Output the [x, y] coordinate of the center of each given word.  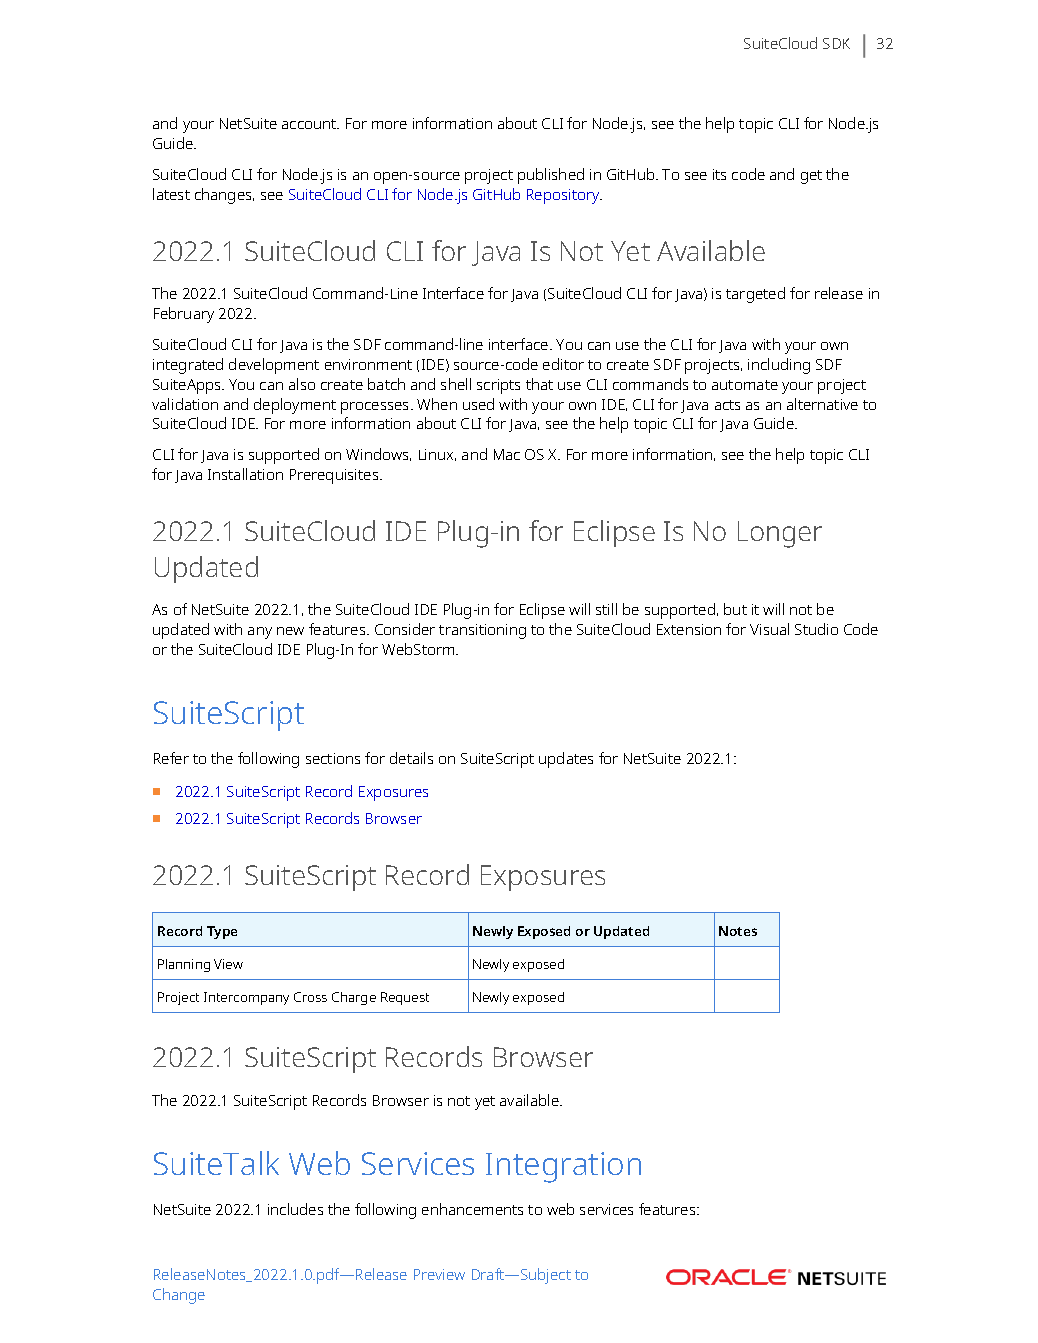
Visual [769, 629]
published [551, 176]
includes [295, 1209]
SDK [836, 43]
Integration [563, 1167]
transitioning [482, 631]
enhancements [472, 1209]
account [310, 124]
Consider [405, 629]
